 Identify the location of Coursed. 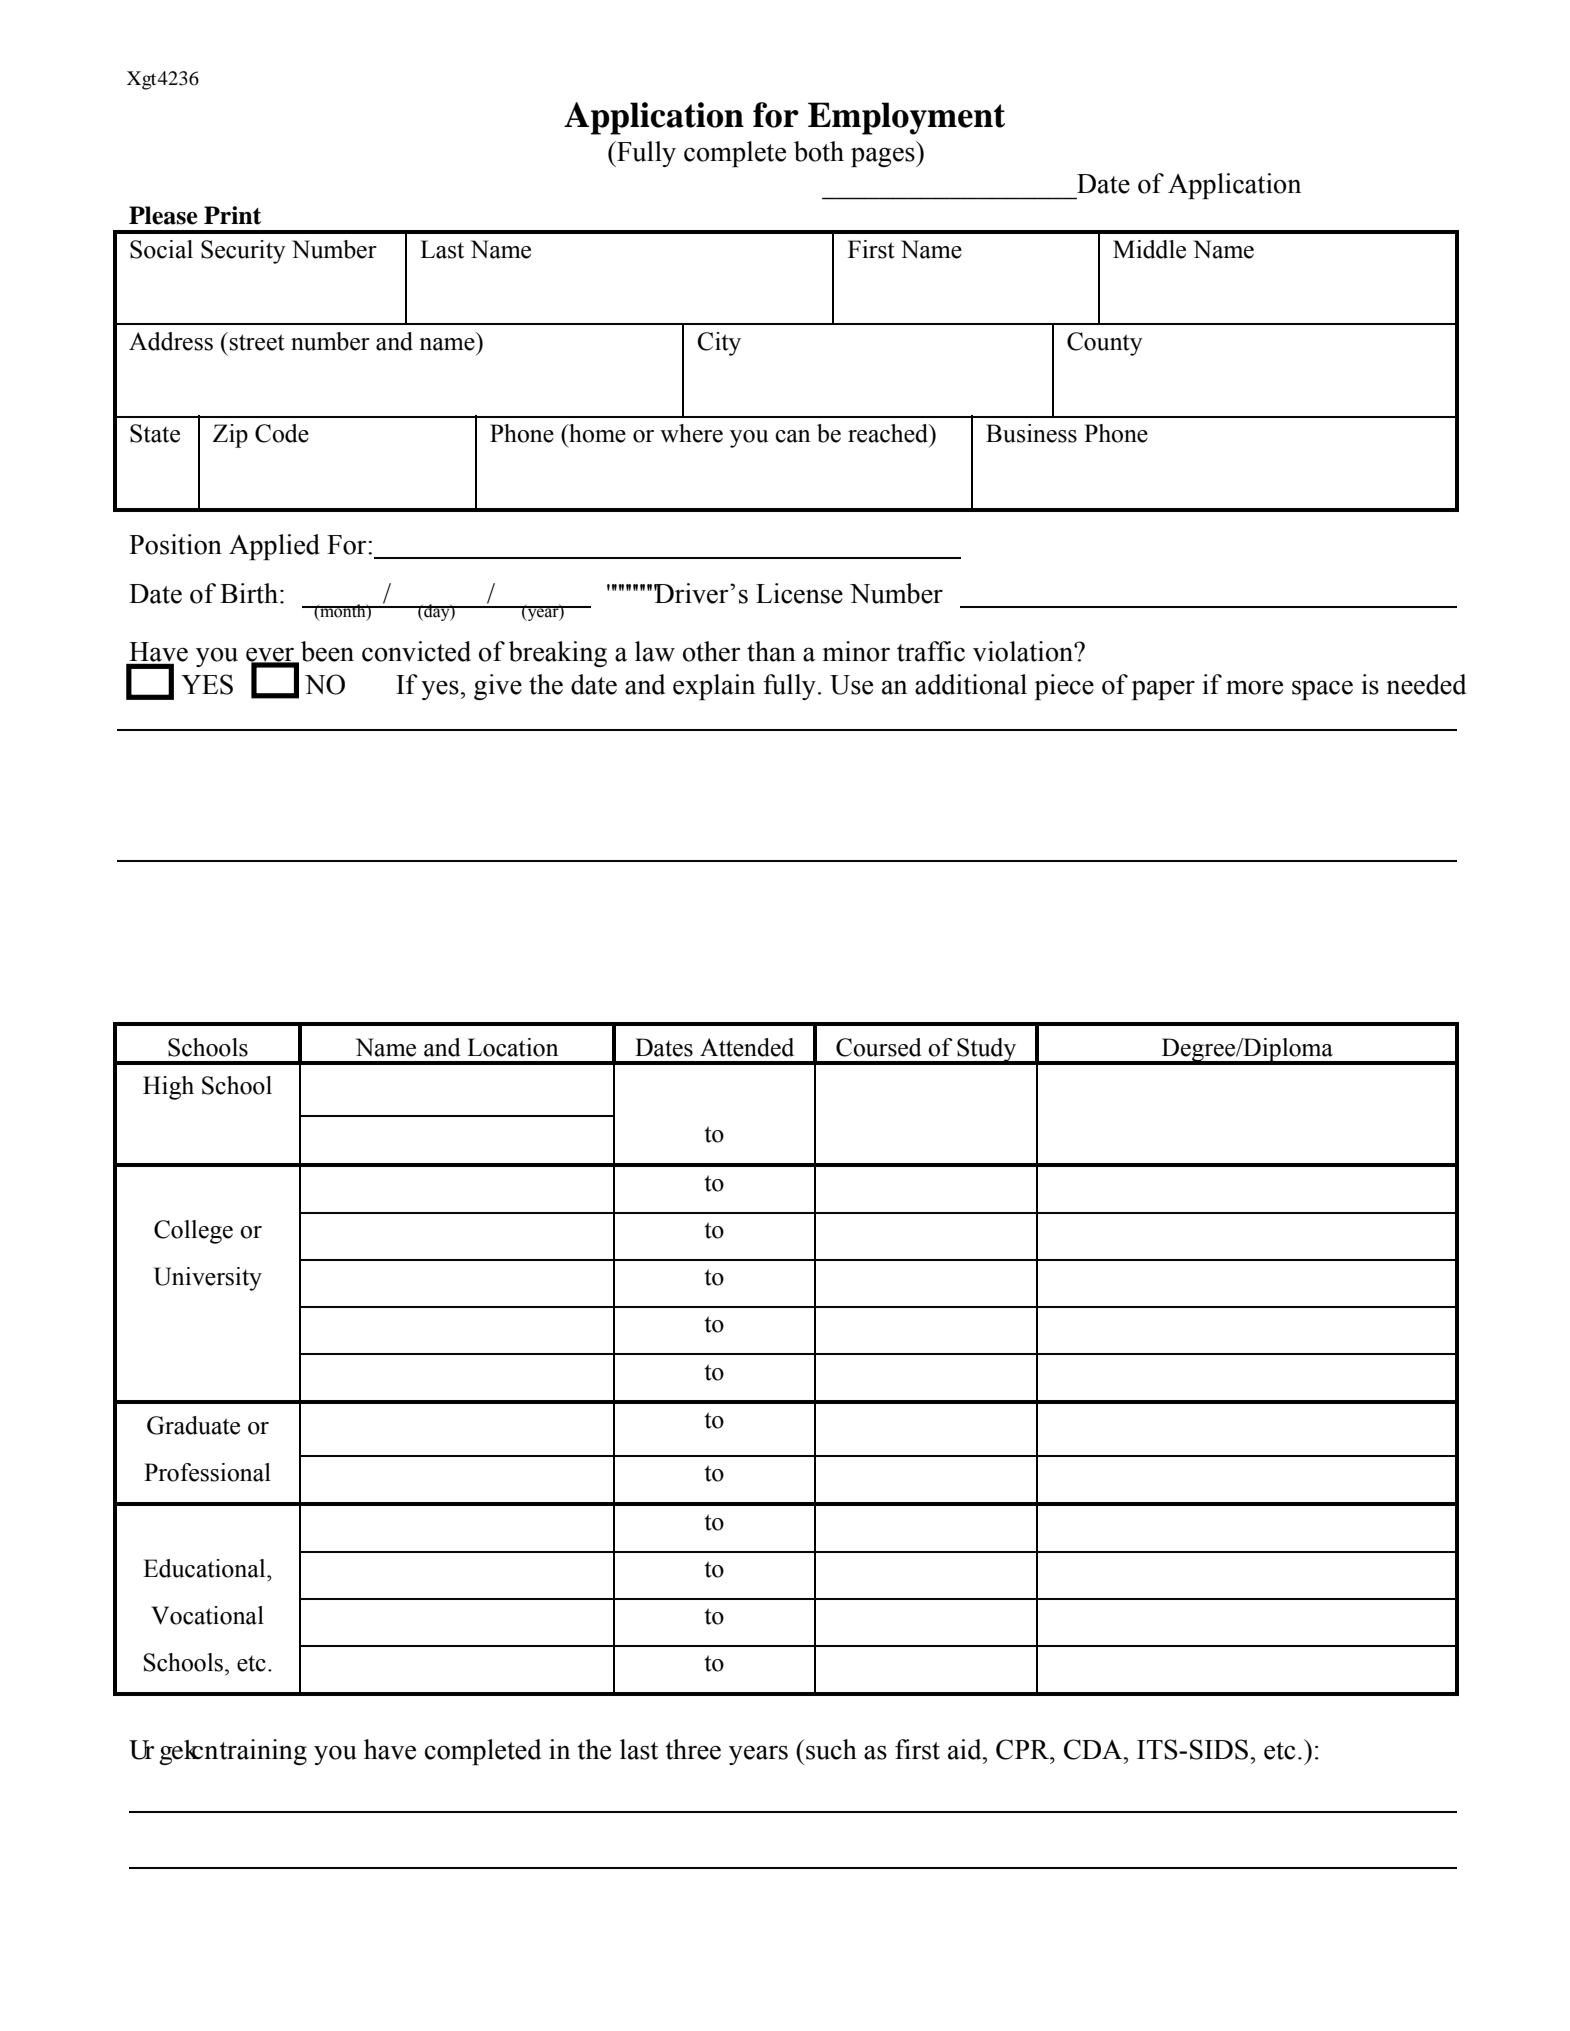
(879, 1047).
